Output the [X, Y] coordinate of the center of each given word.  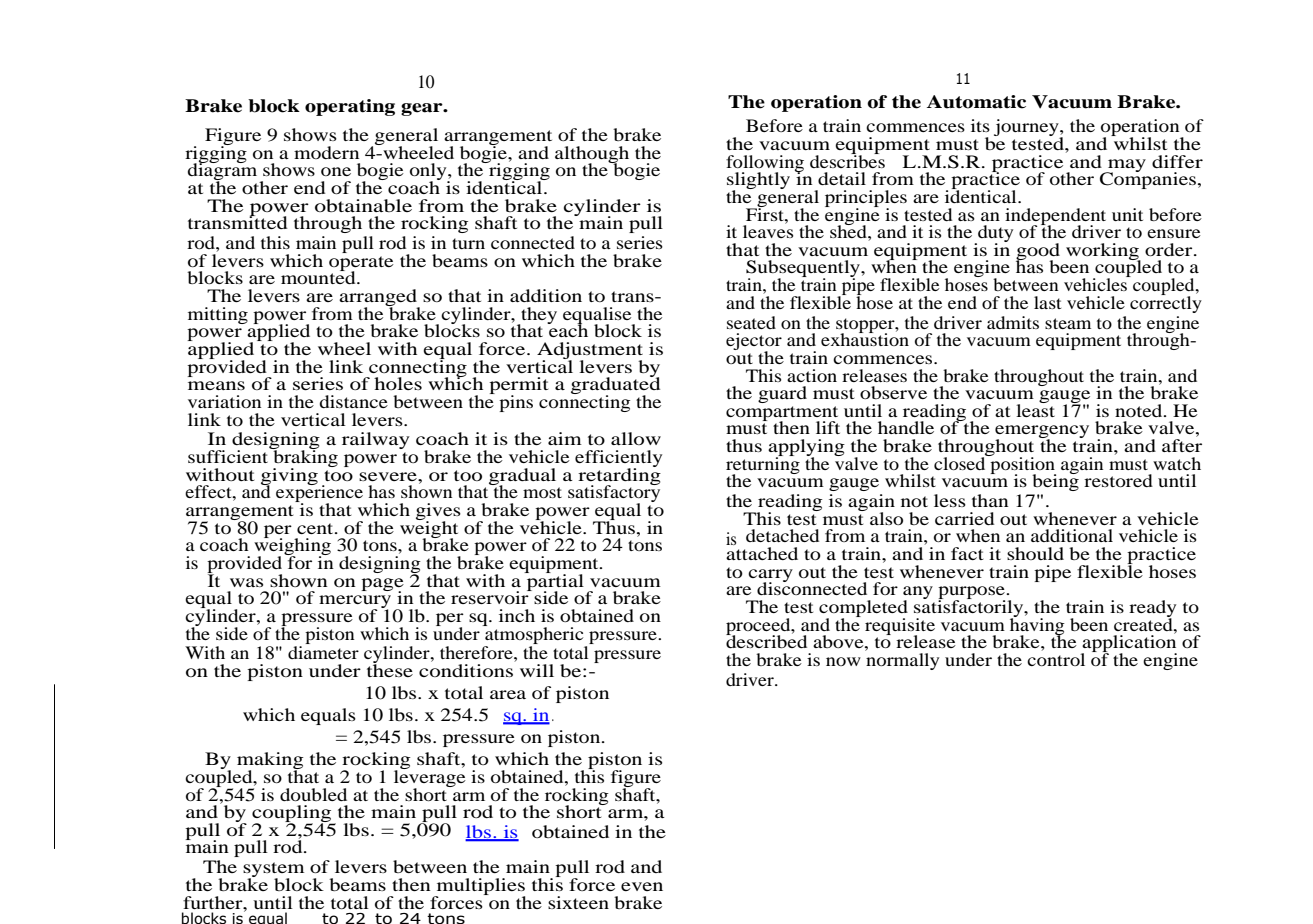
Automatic [976, 102]
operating [350, 107]
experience [319, 494]
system [273, 871]
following [765, 164]
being [1055, 481]
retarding [619, 476]
